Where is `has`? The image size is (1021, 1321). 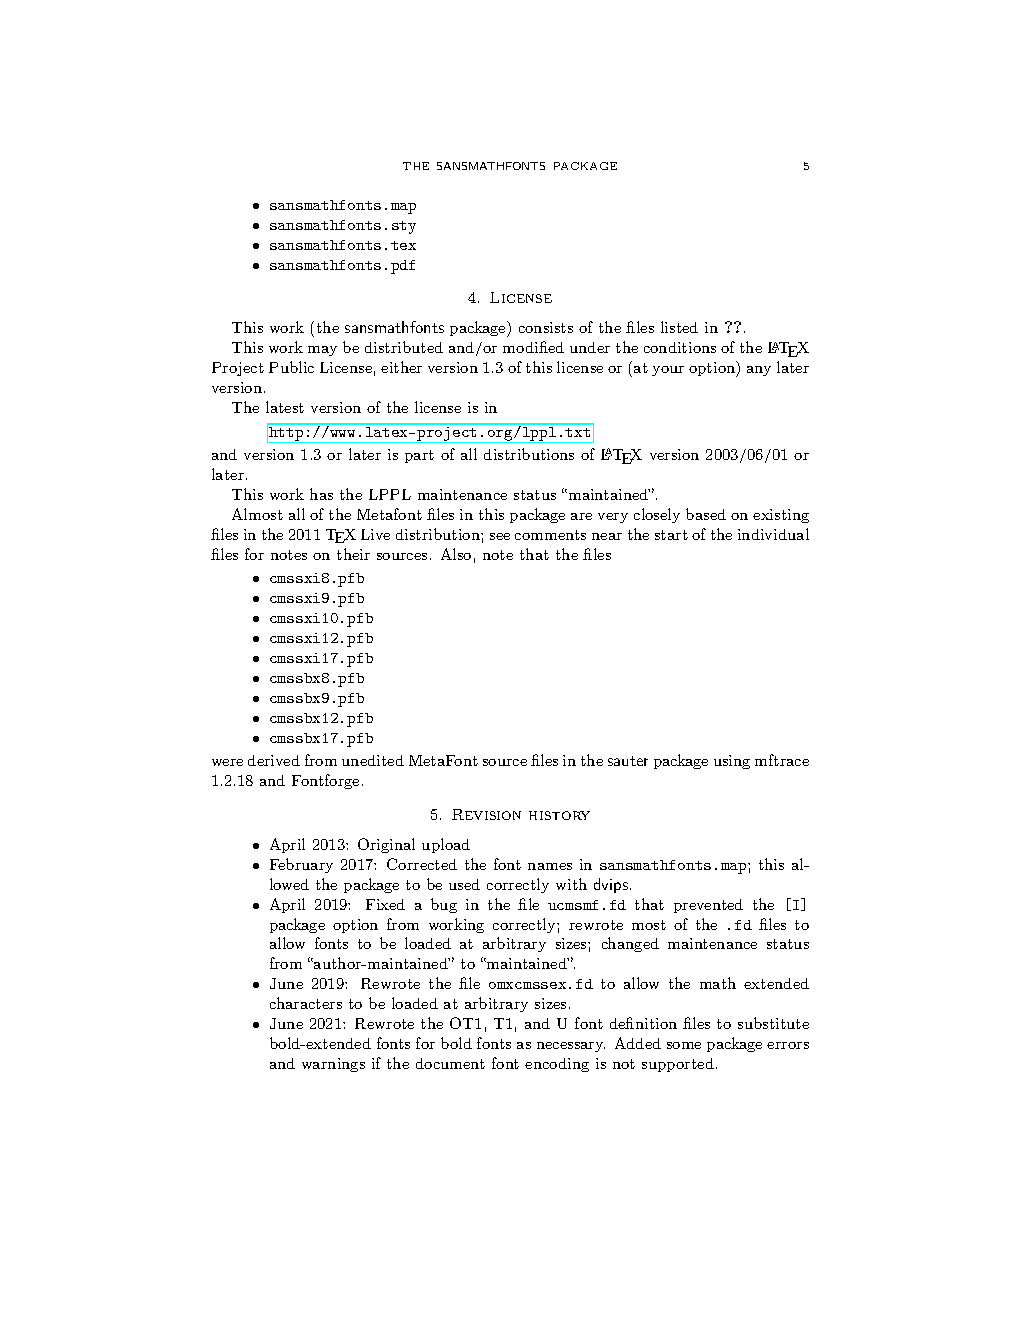
has is located at coordinates (321, 494).
